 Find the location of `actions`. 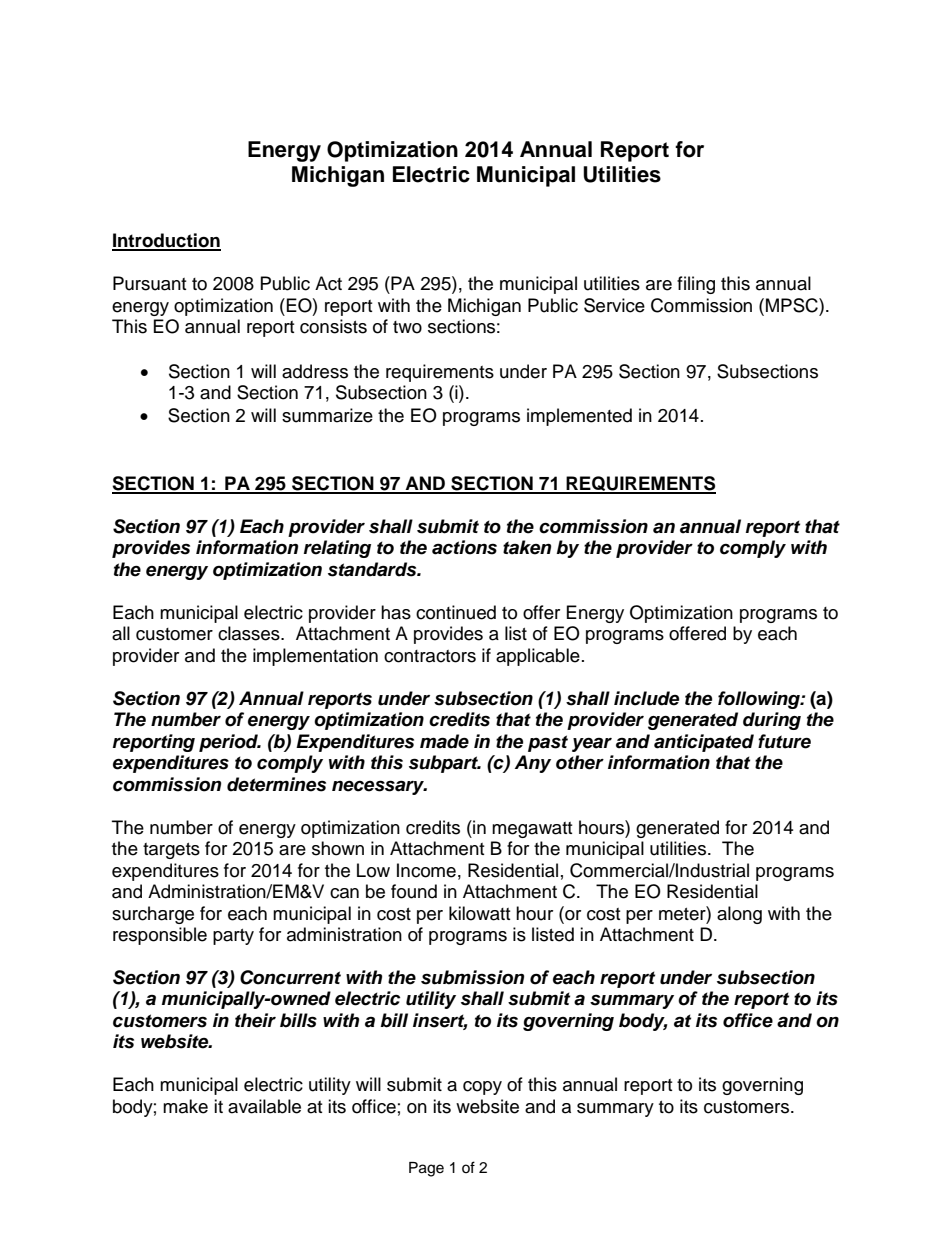

actions is located at coordinates (464, 547).
